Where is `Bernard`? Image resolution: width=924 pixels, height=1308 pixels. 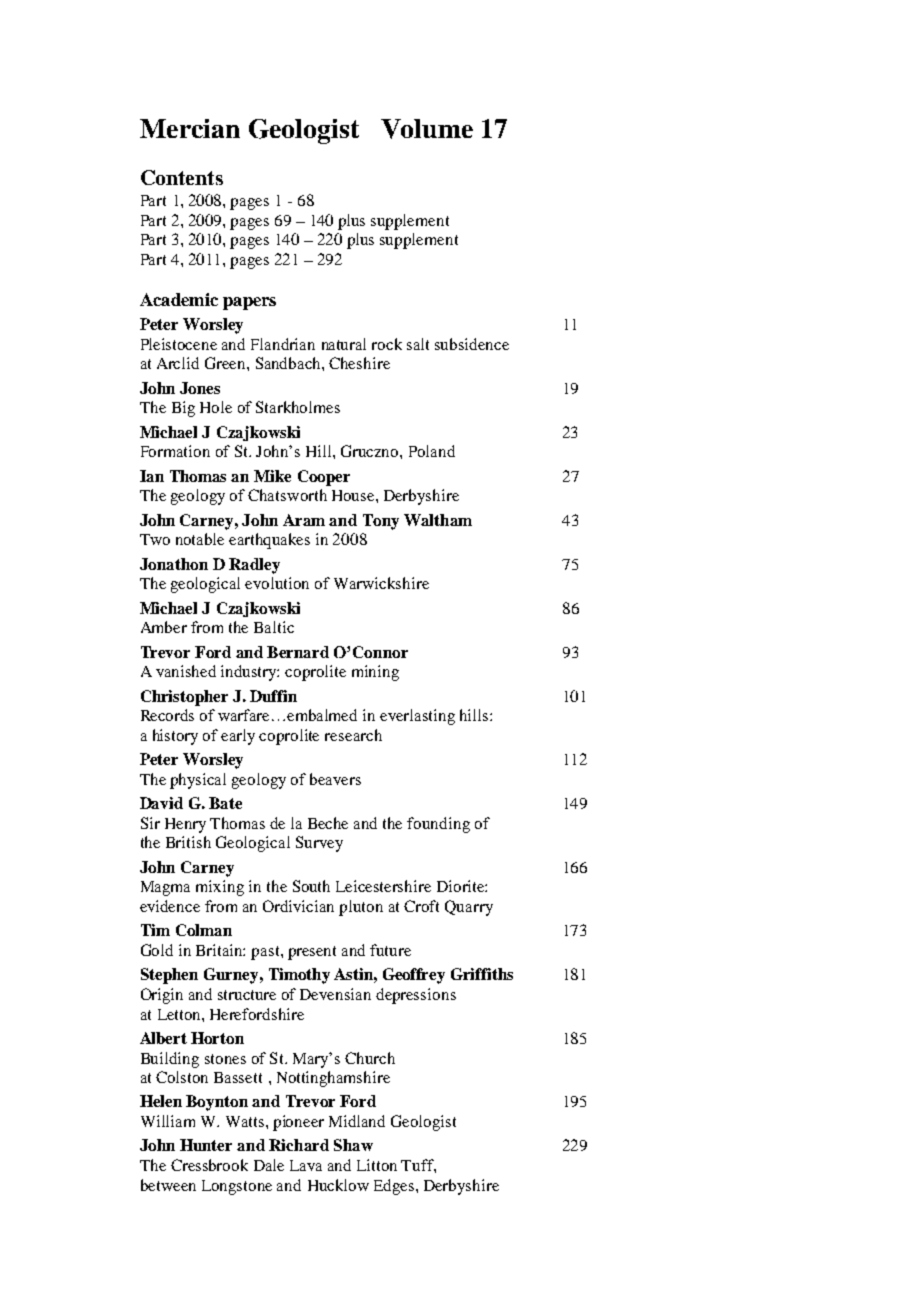 Bernard is located at coordinates (298, 652).
